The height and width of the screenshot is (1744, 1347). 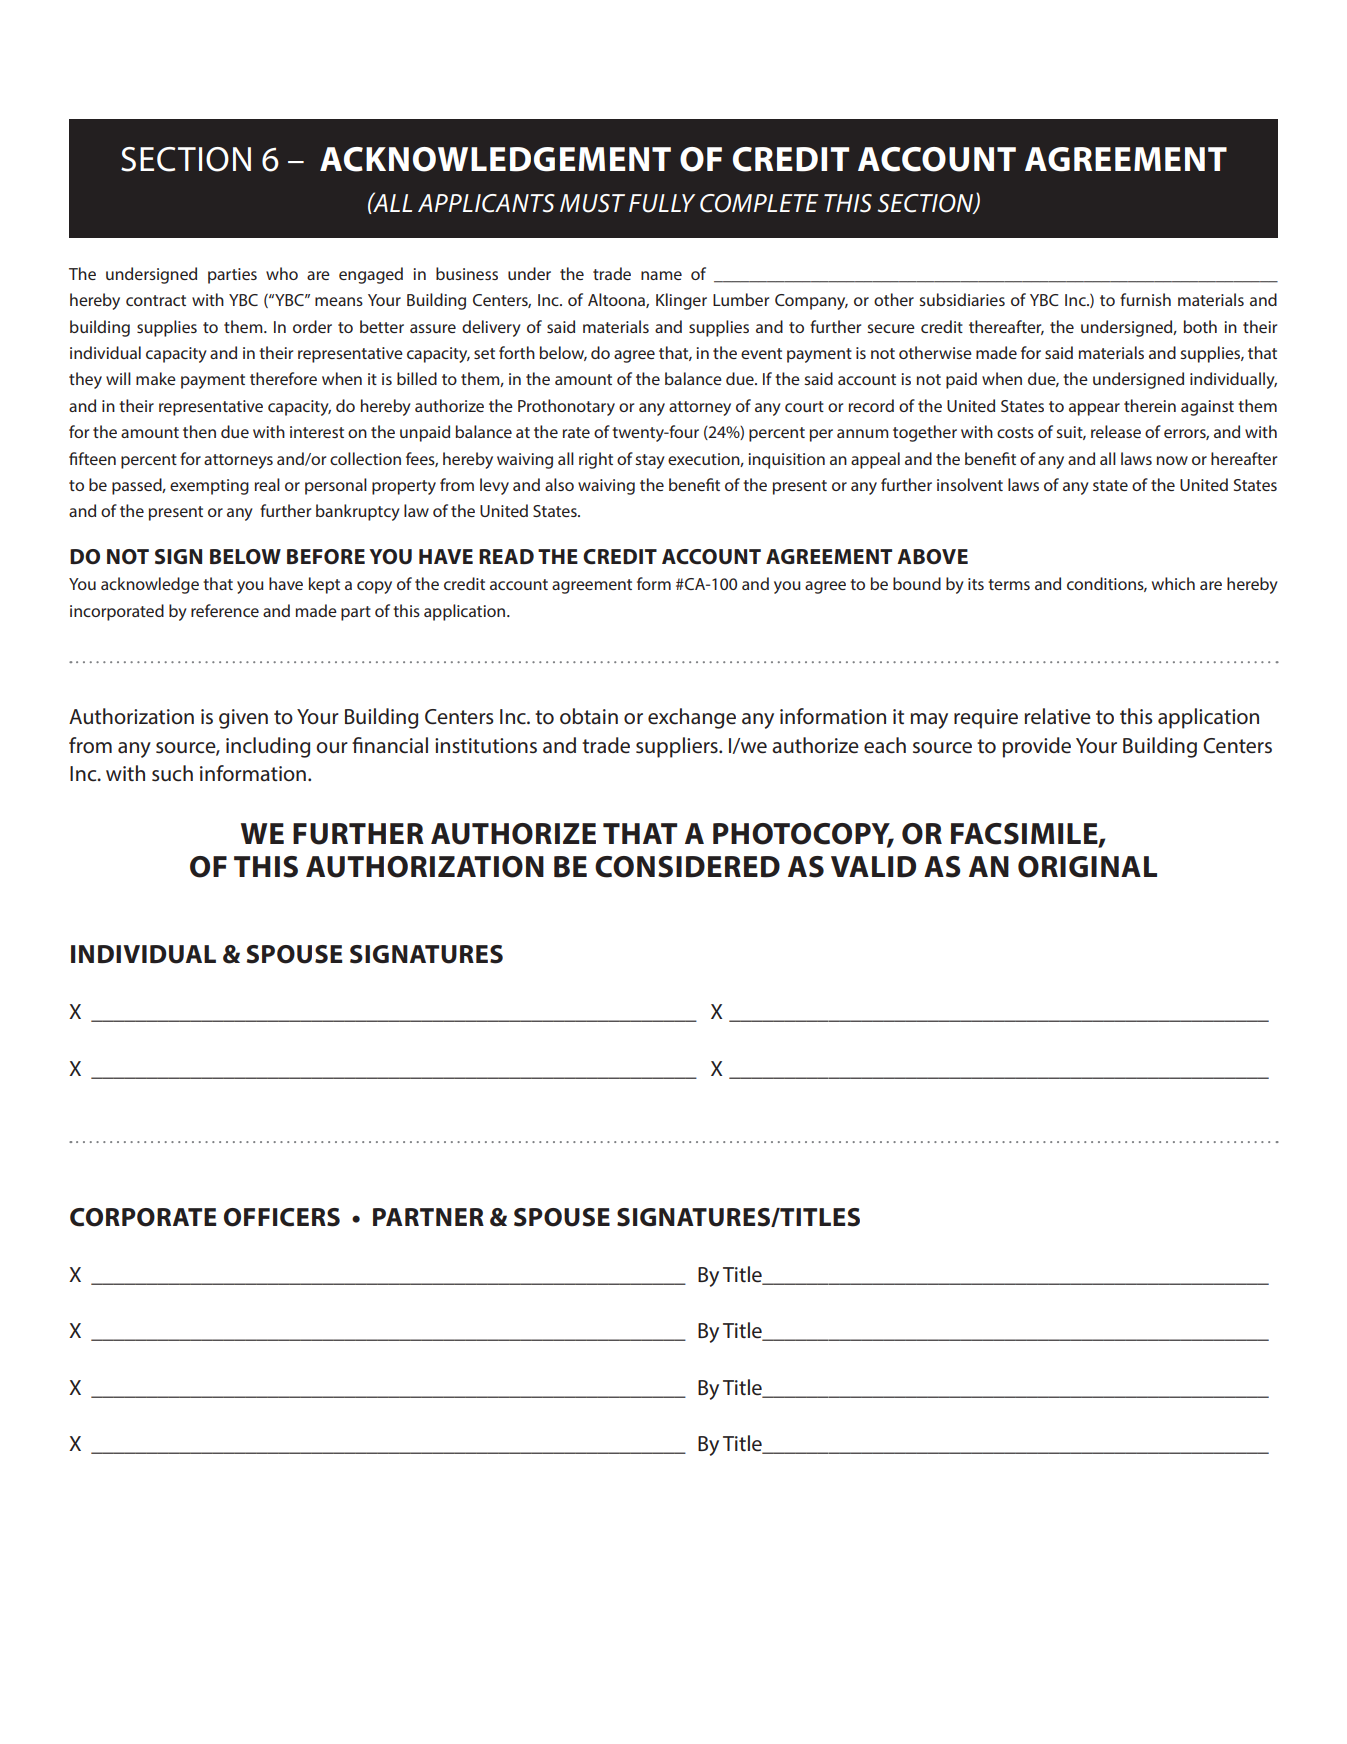 What do you see at coordinates (243, 719) in the screenshot?
I see `given` at bounding box center [243, 719].
